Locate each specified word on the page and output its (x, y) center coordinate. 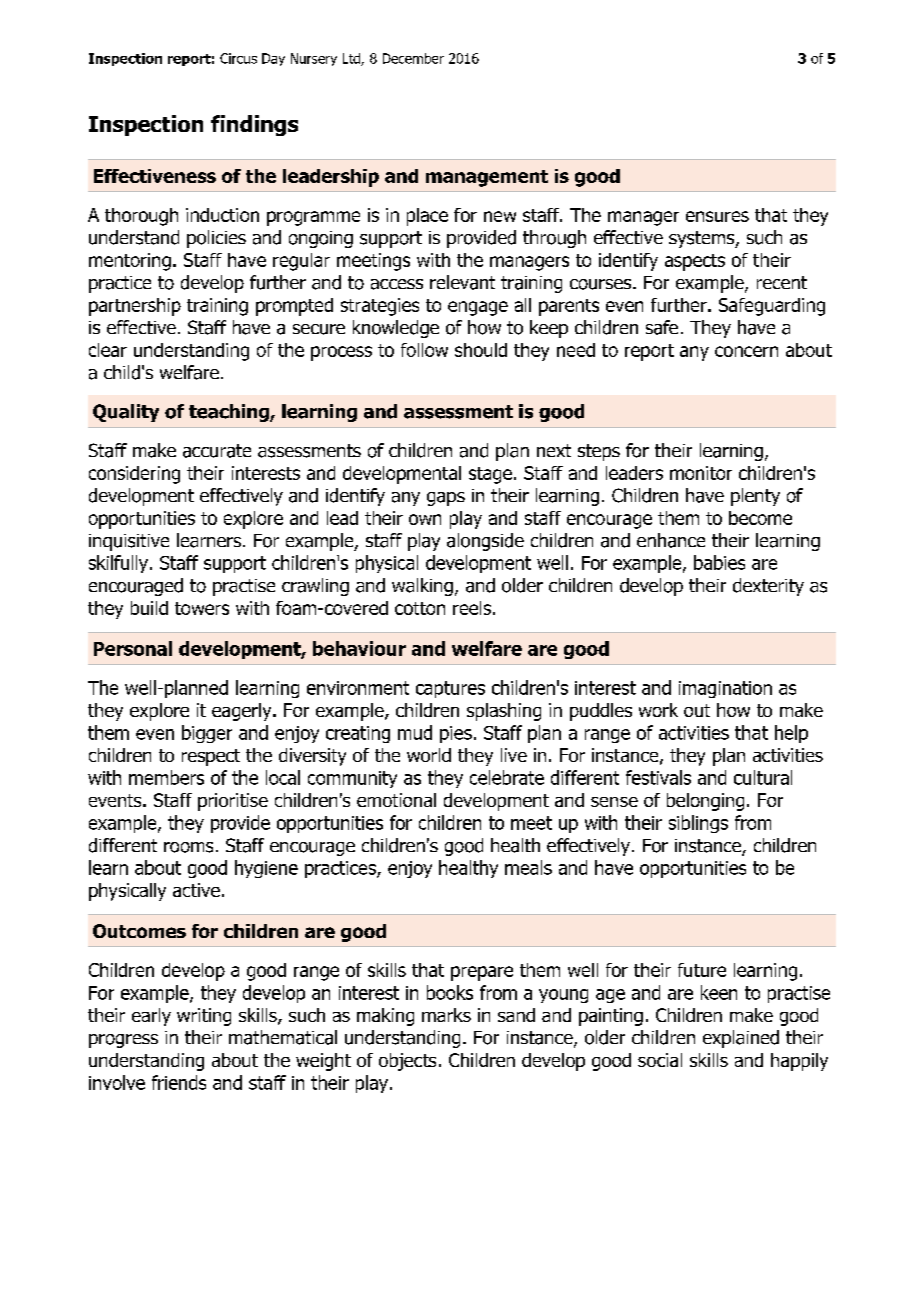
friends (179, 1082)
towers (202, 608)
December (413, 58)
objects (407, 1062)
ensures (717, 216)
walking (422, 587)
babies (719, 562)
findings (254, 125)
